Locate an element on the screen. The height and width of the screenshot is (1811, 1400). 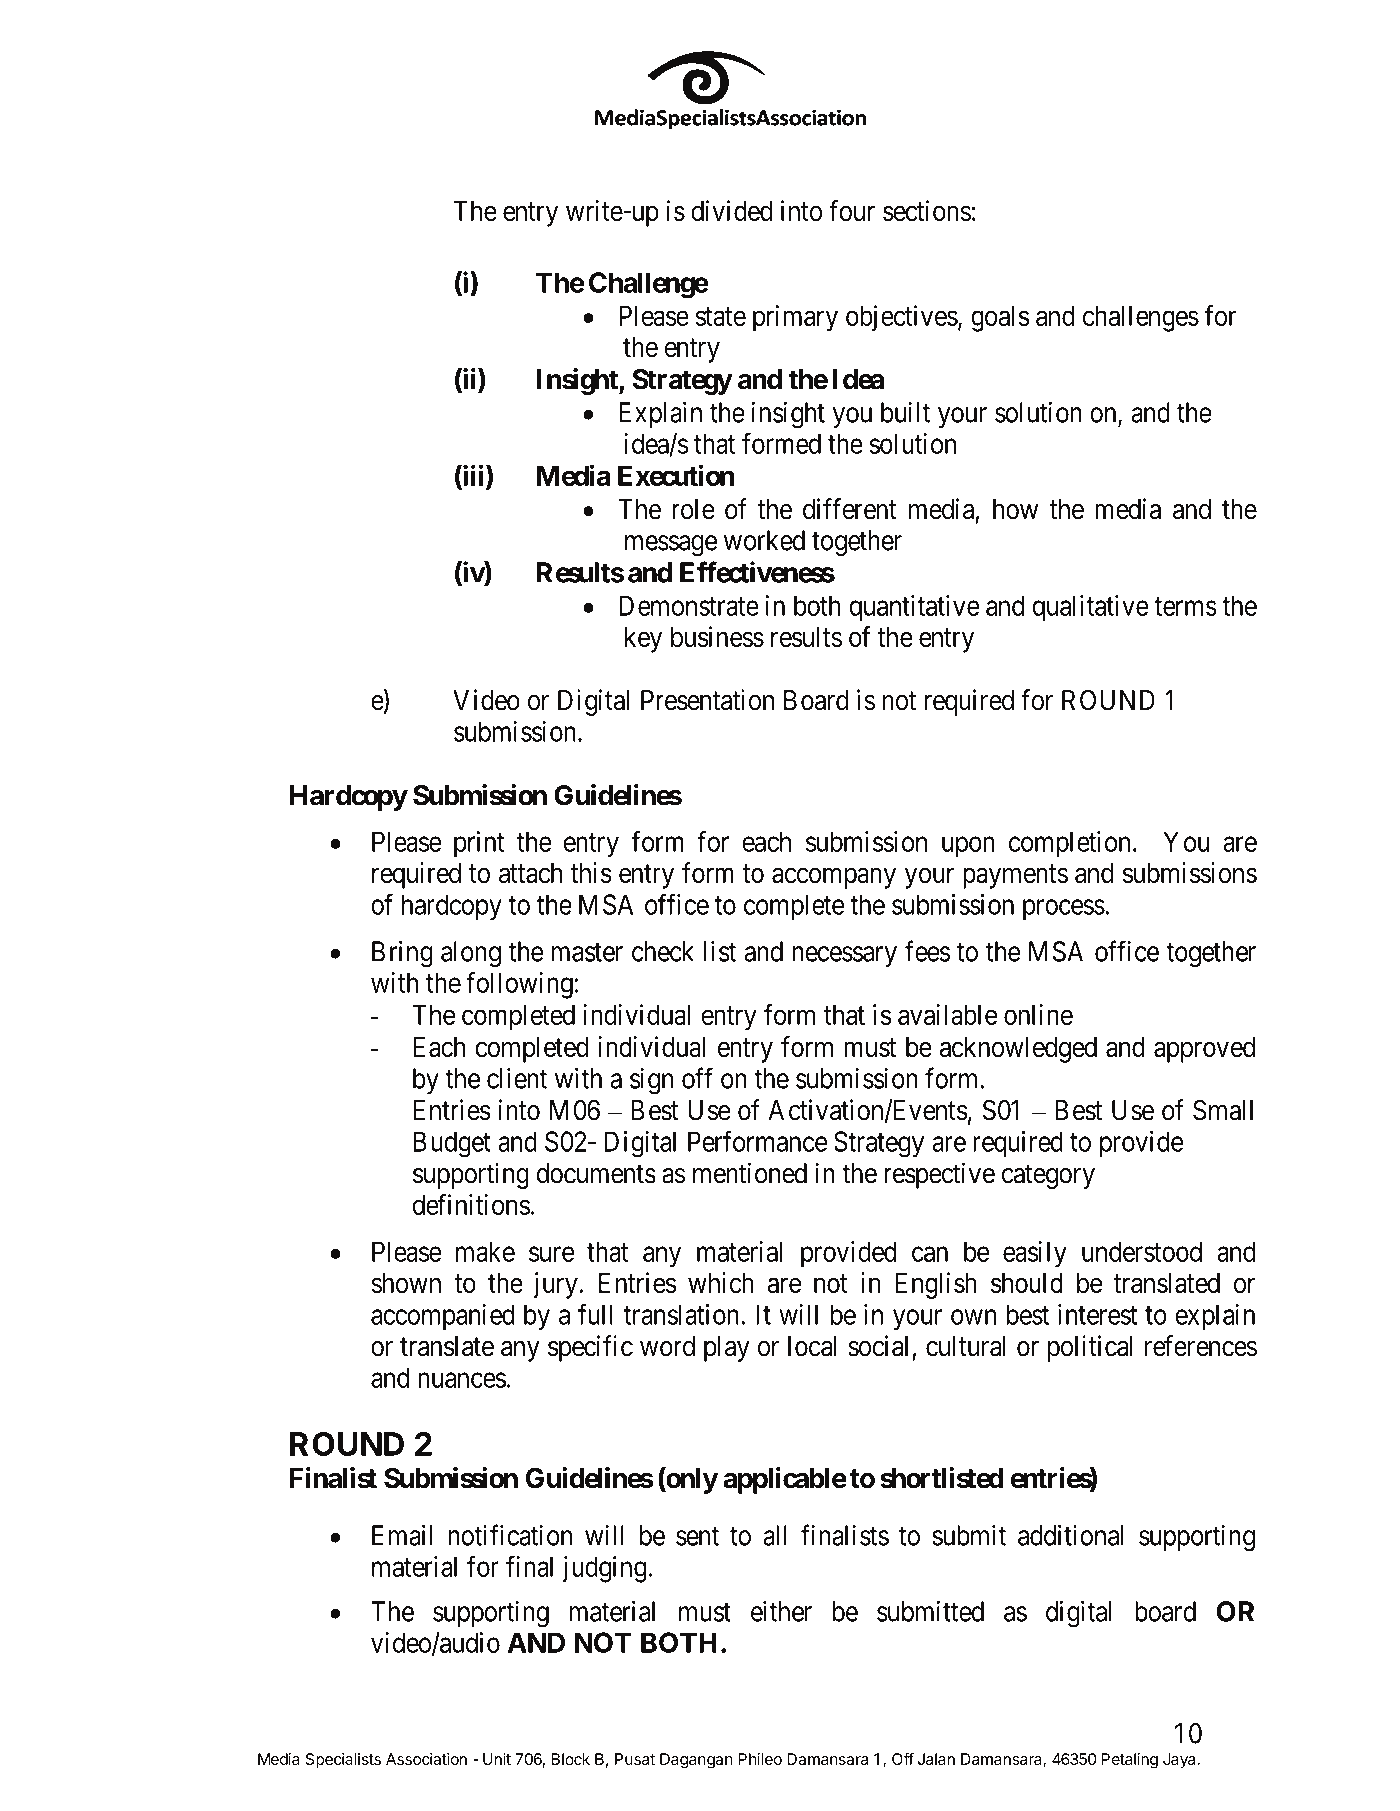
necessary is located at coordinates (844, 956).
